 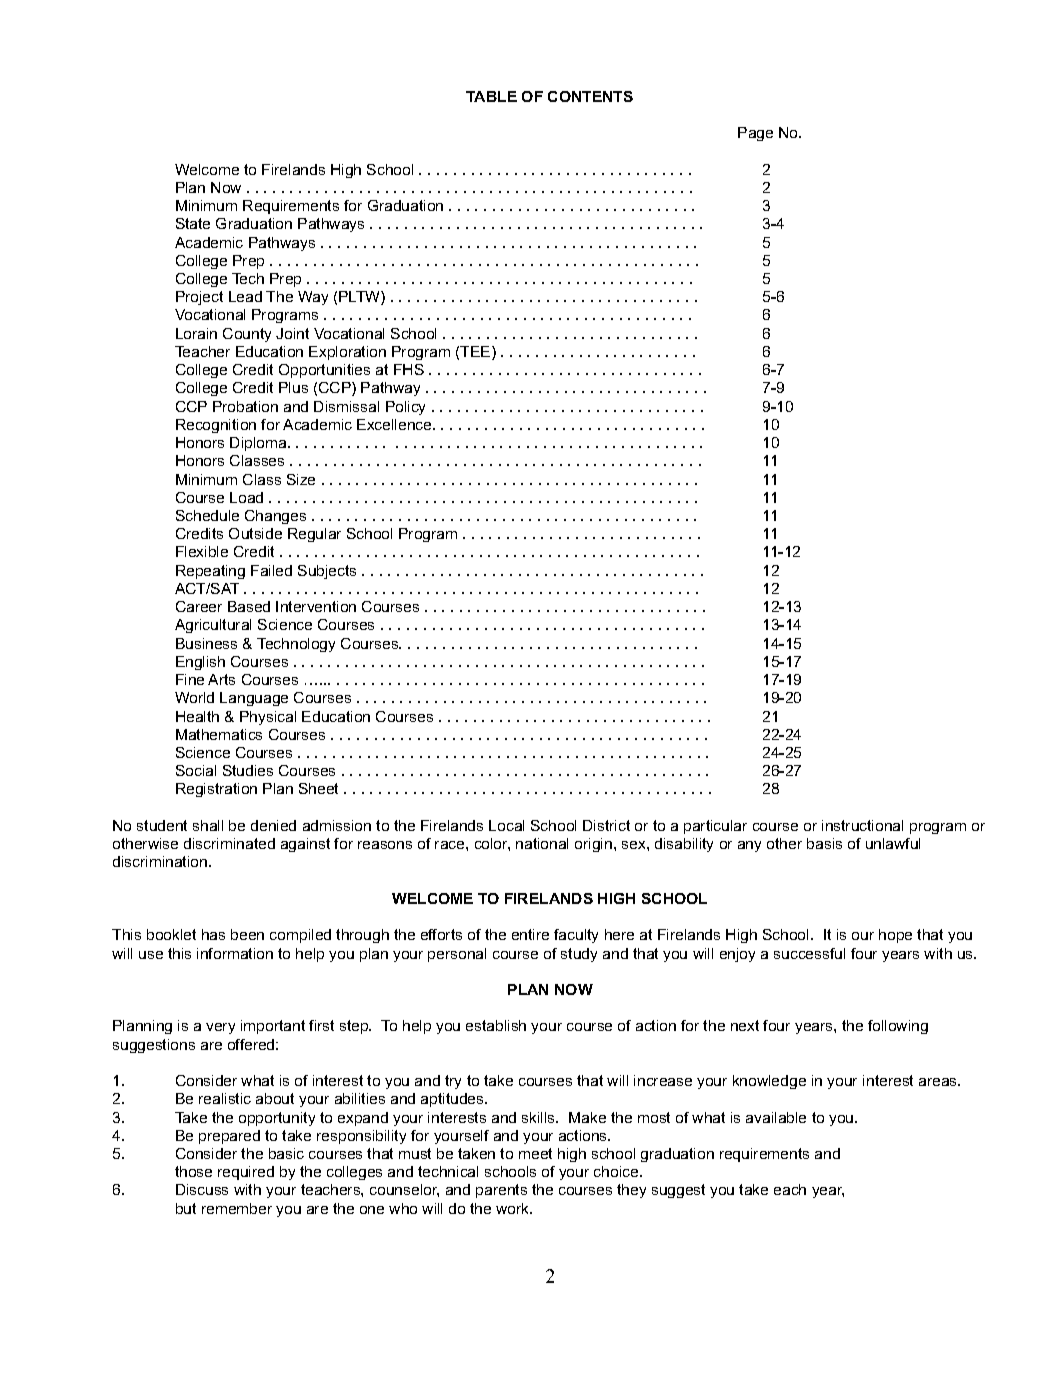 What do you see at coordinates (193, 223) in the page?
I see `State` at bounding box center [193, 223].
